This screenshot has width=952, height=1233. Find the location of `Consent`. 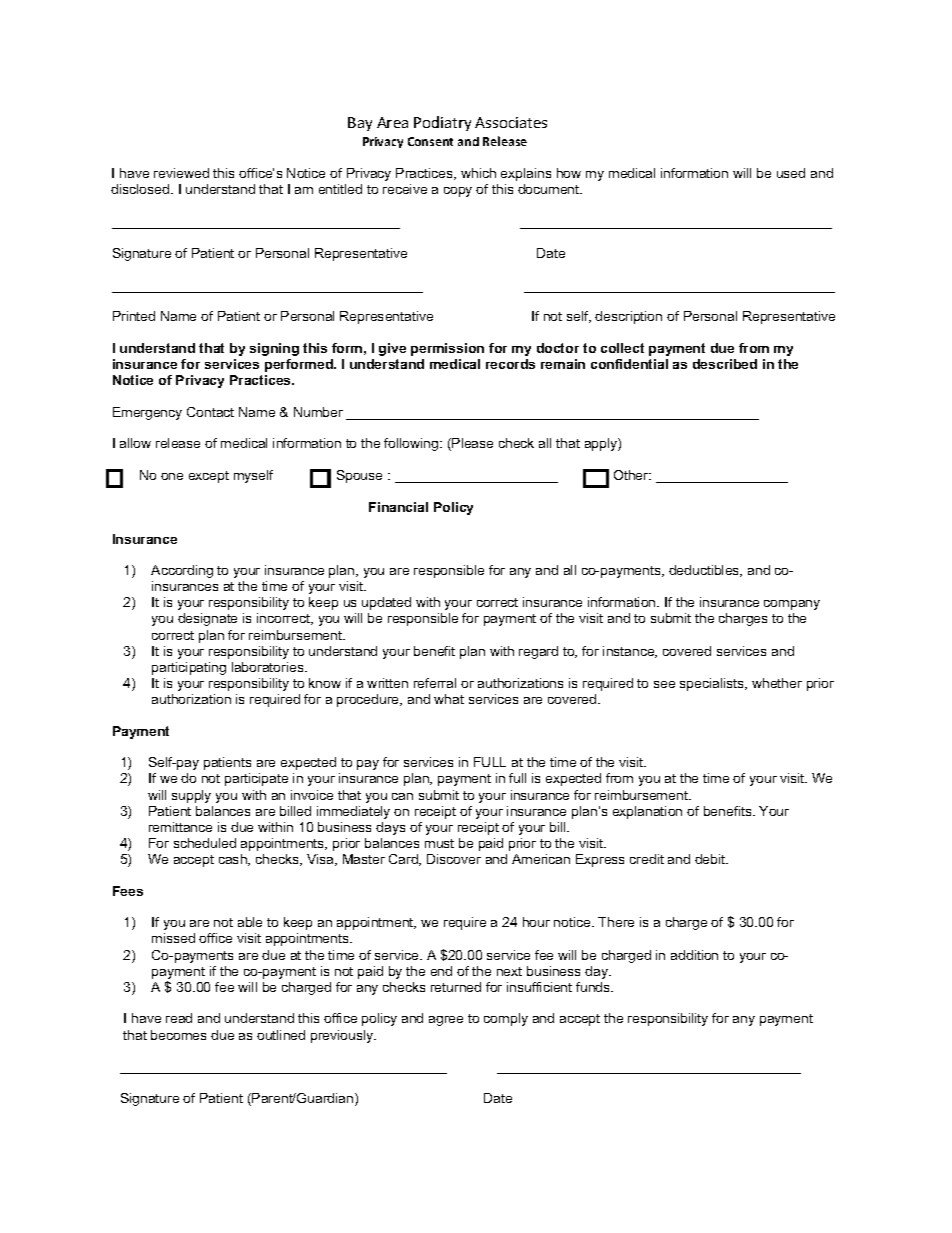

Consent is located at coordinates (430, 141).
